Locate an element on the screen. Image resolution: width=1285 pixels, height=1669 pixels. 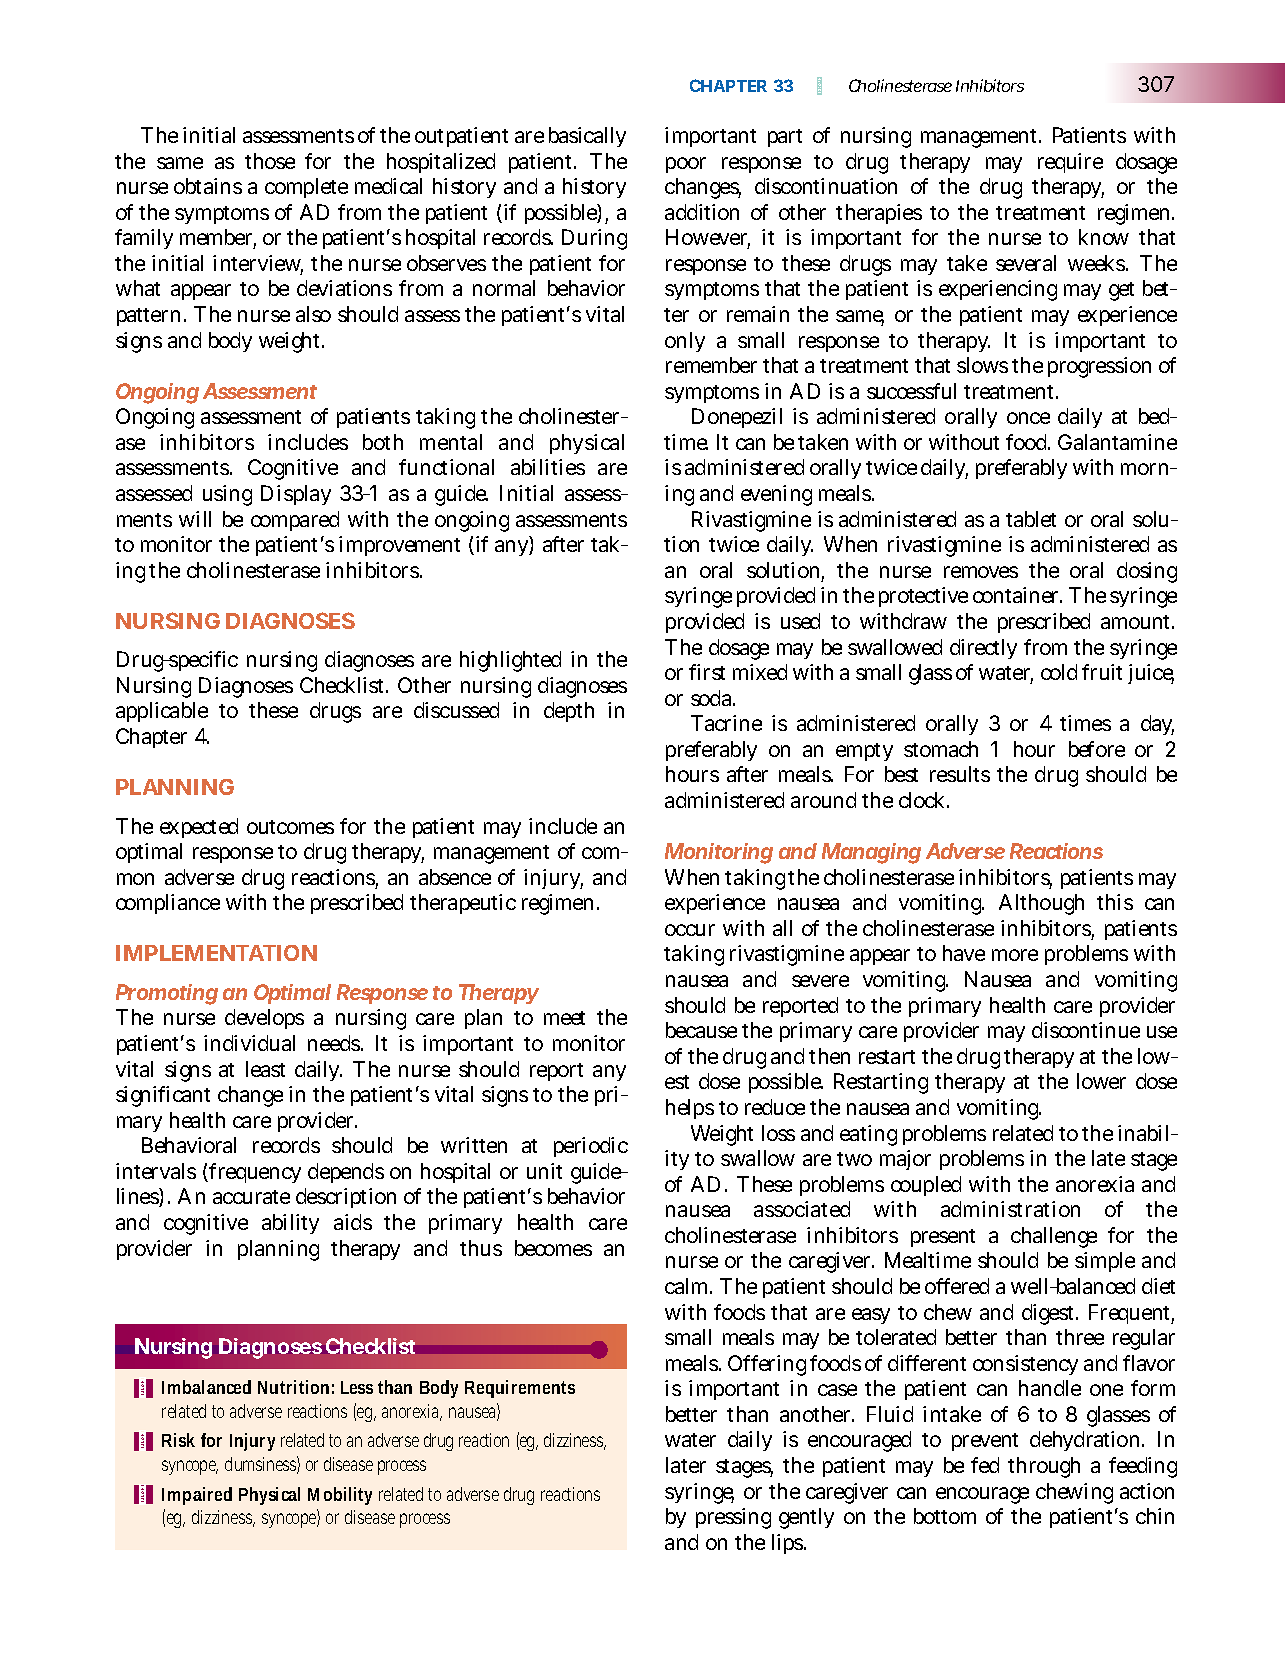
those is located at coordinates (270, 161).
